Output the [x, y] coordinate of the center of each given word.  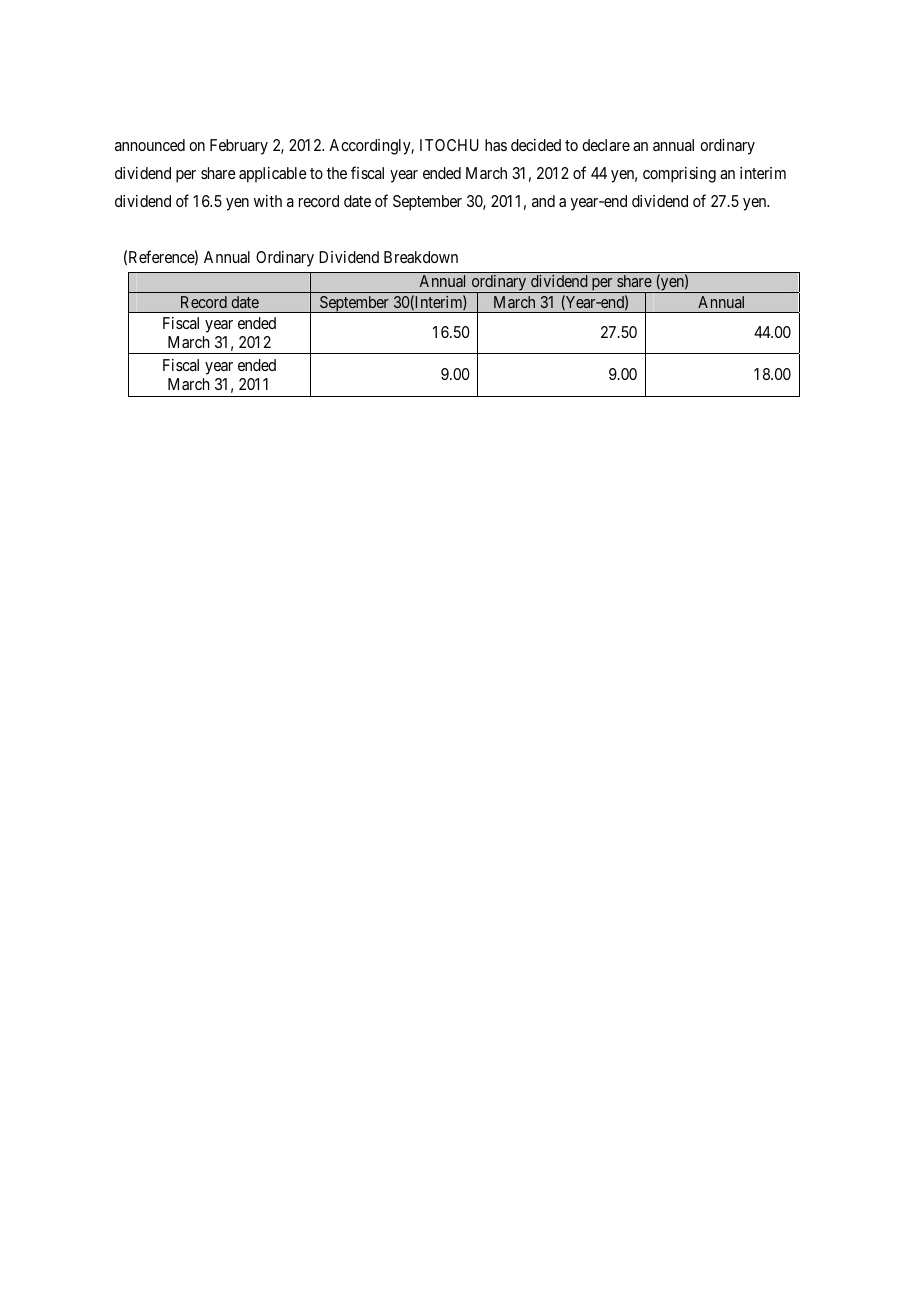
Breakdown [421, 257]
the [337, 173]
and [543, 201]
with [268, 201]
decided [536, 145]
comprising [679, 175]
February [239, 147]
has [496, 145]
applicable [273, 175]
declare [606, 145]
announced [150, 145]
